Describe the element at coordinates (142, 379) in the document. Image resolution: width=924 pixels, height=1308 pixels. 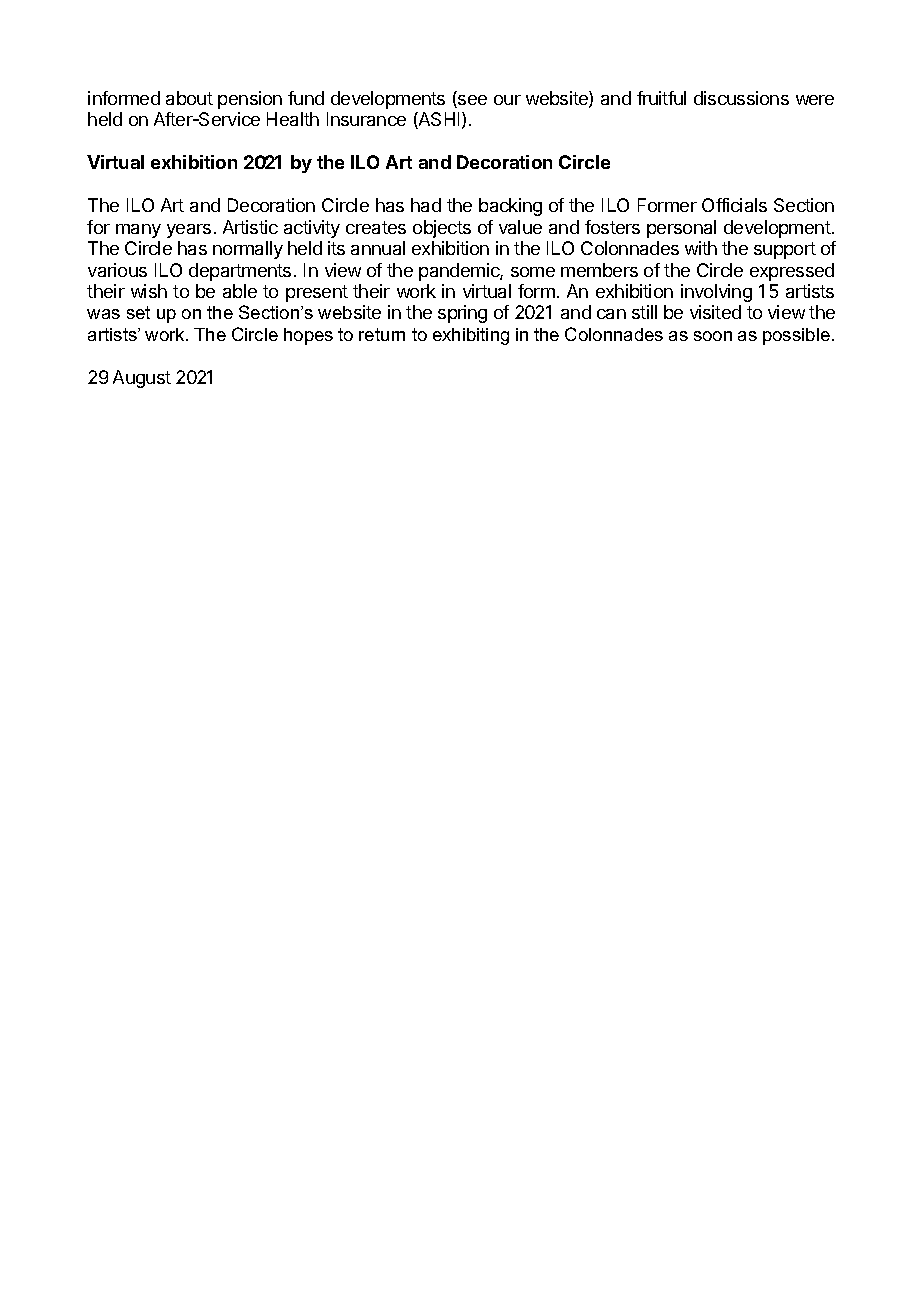
I see `August` at that location.
